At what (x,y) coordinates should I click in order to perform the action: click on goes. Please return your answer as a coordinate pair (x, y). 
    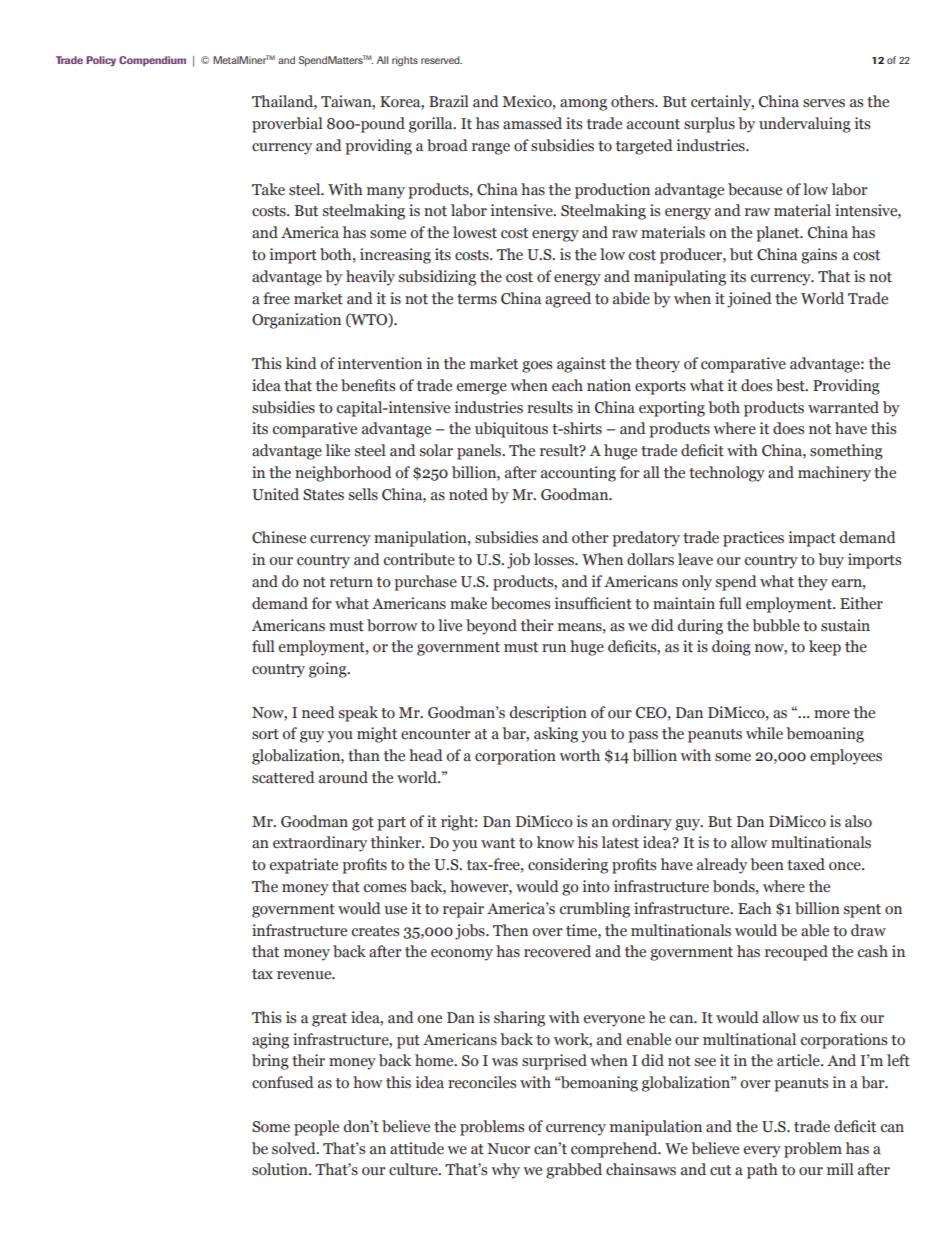
    Looking at the image, I should click on (537, 367).
